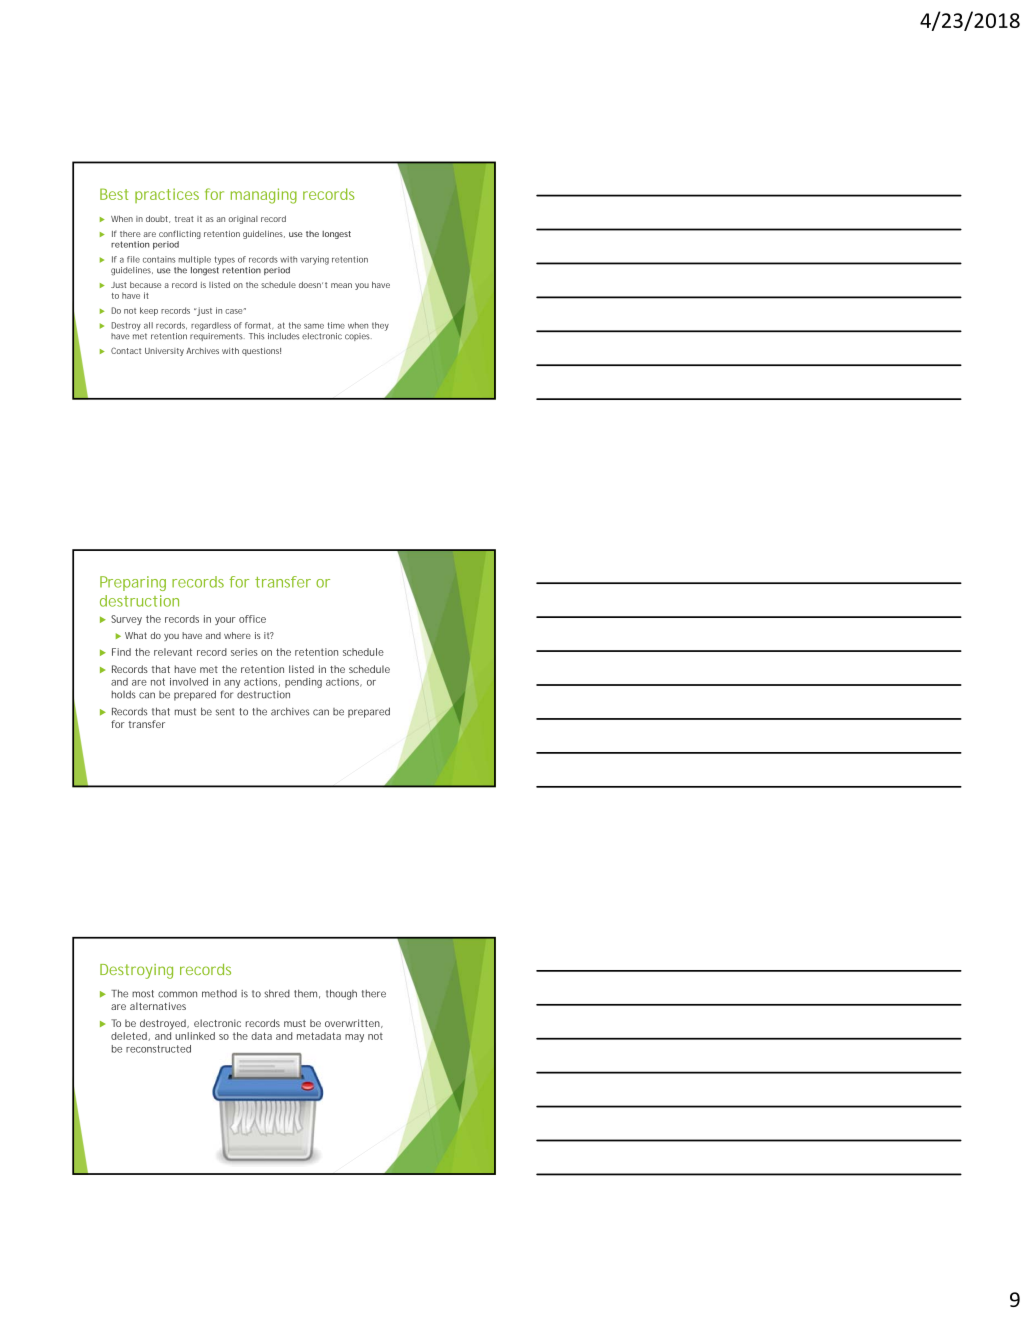  What do you see at coordinates (303, 683) in the screenshot?
I see `pending` at bounding box center [303, 683].
